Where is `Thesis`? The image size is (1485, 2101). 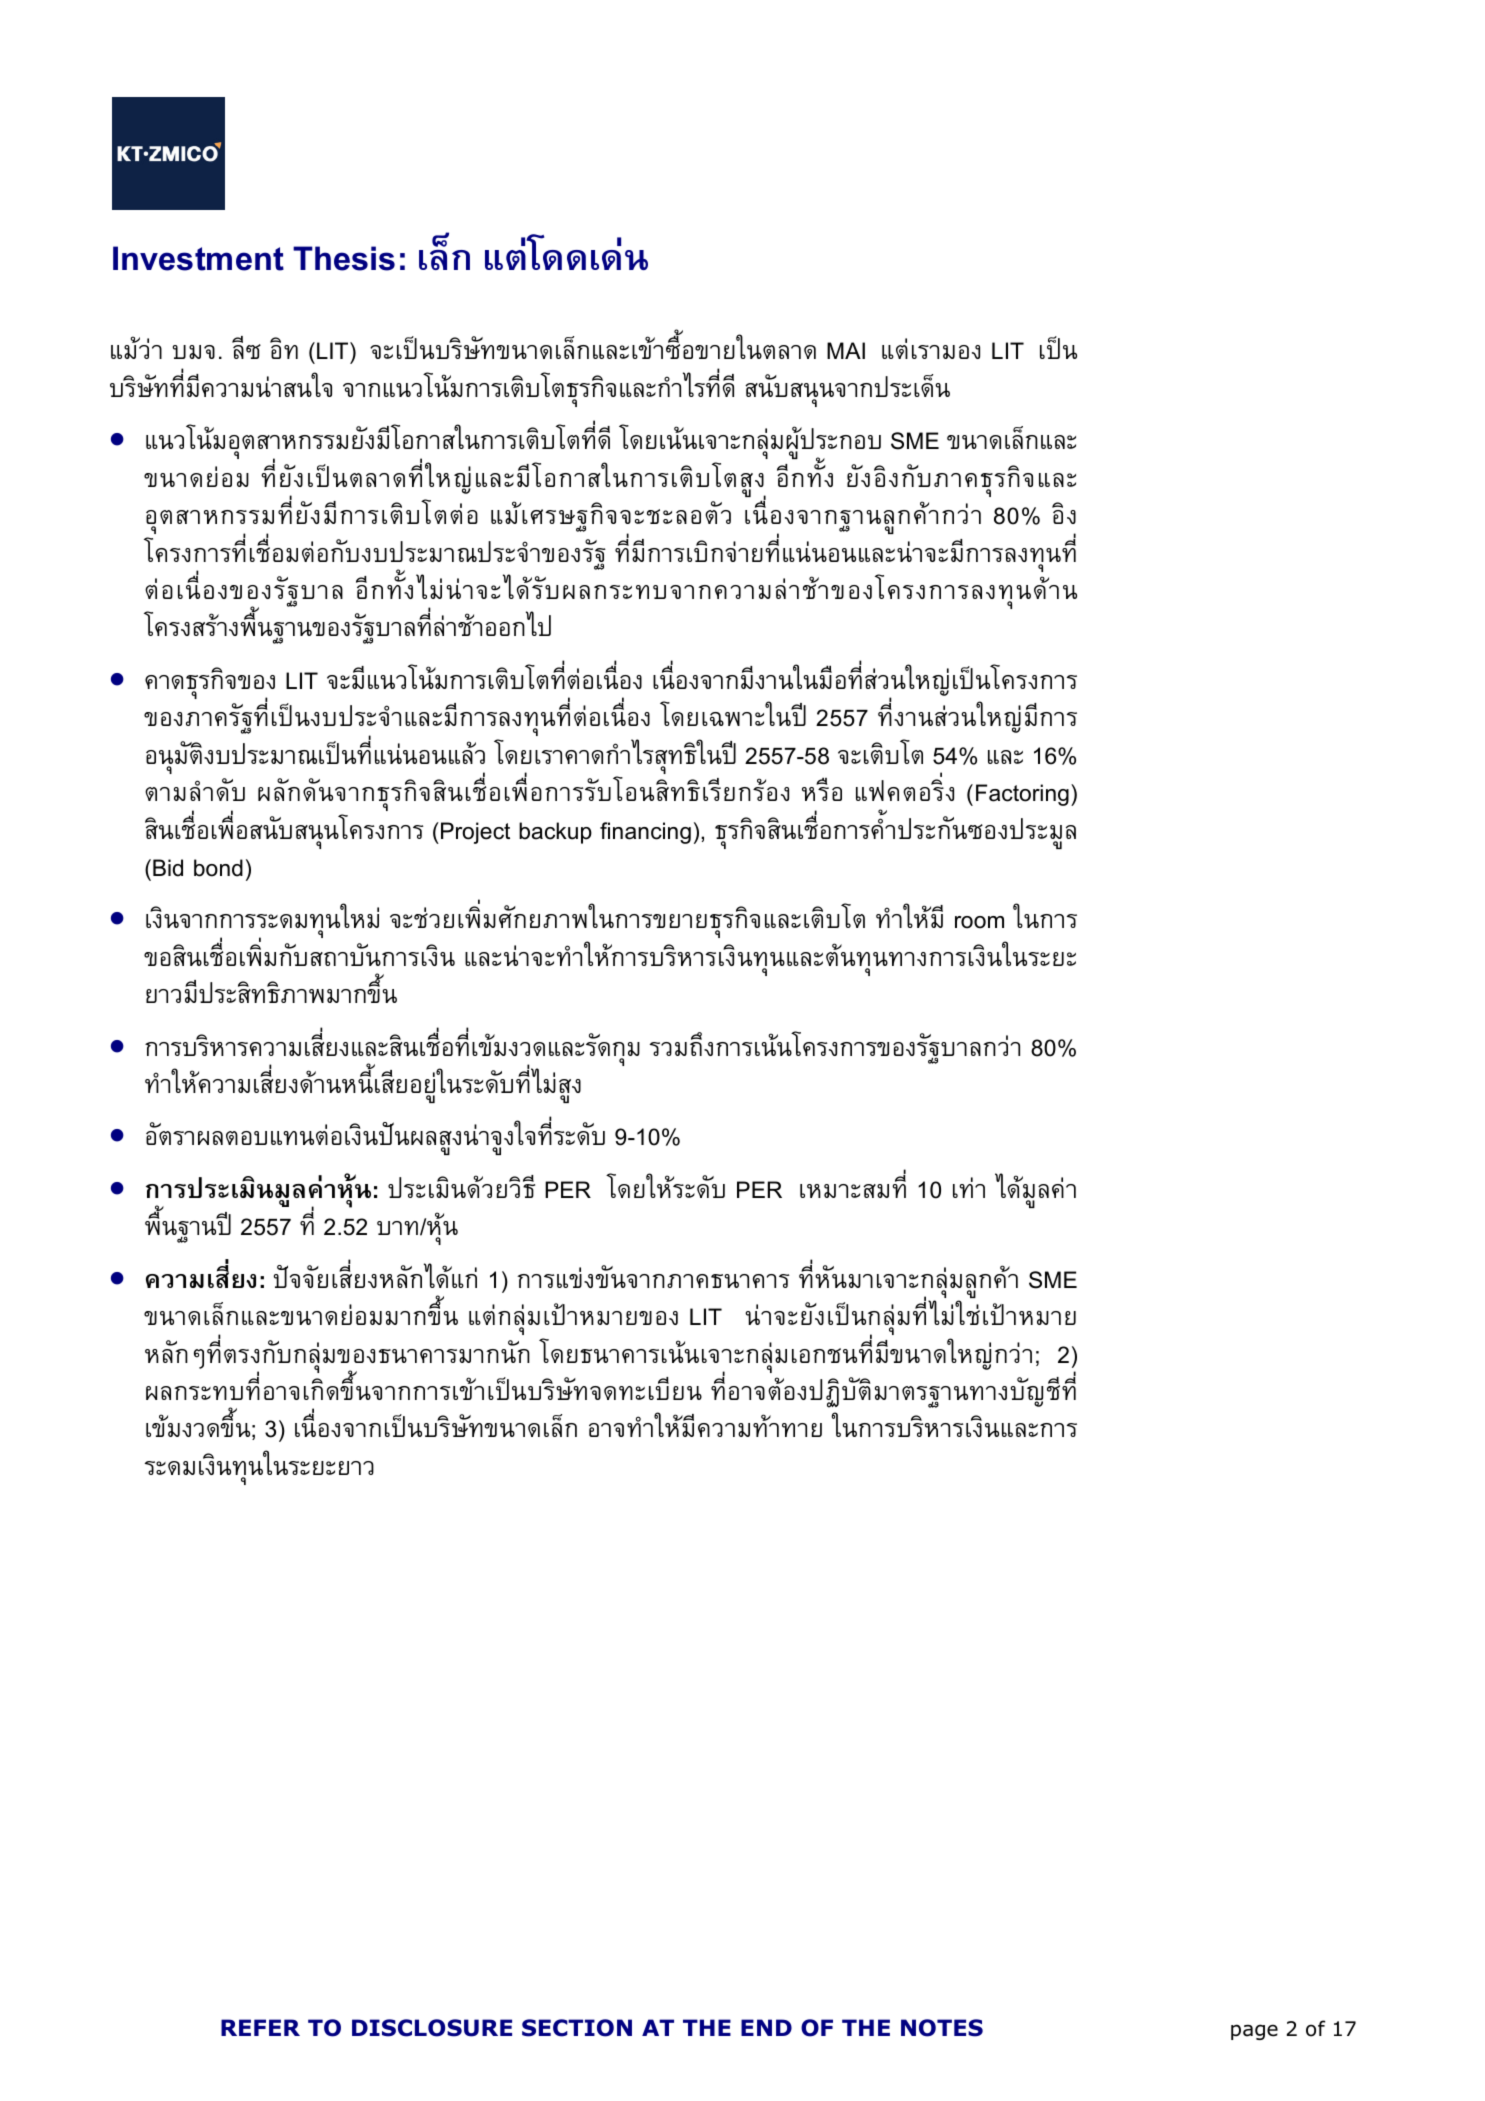
Thesis is located at coordinates (344, 258).
